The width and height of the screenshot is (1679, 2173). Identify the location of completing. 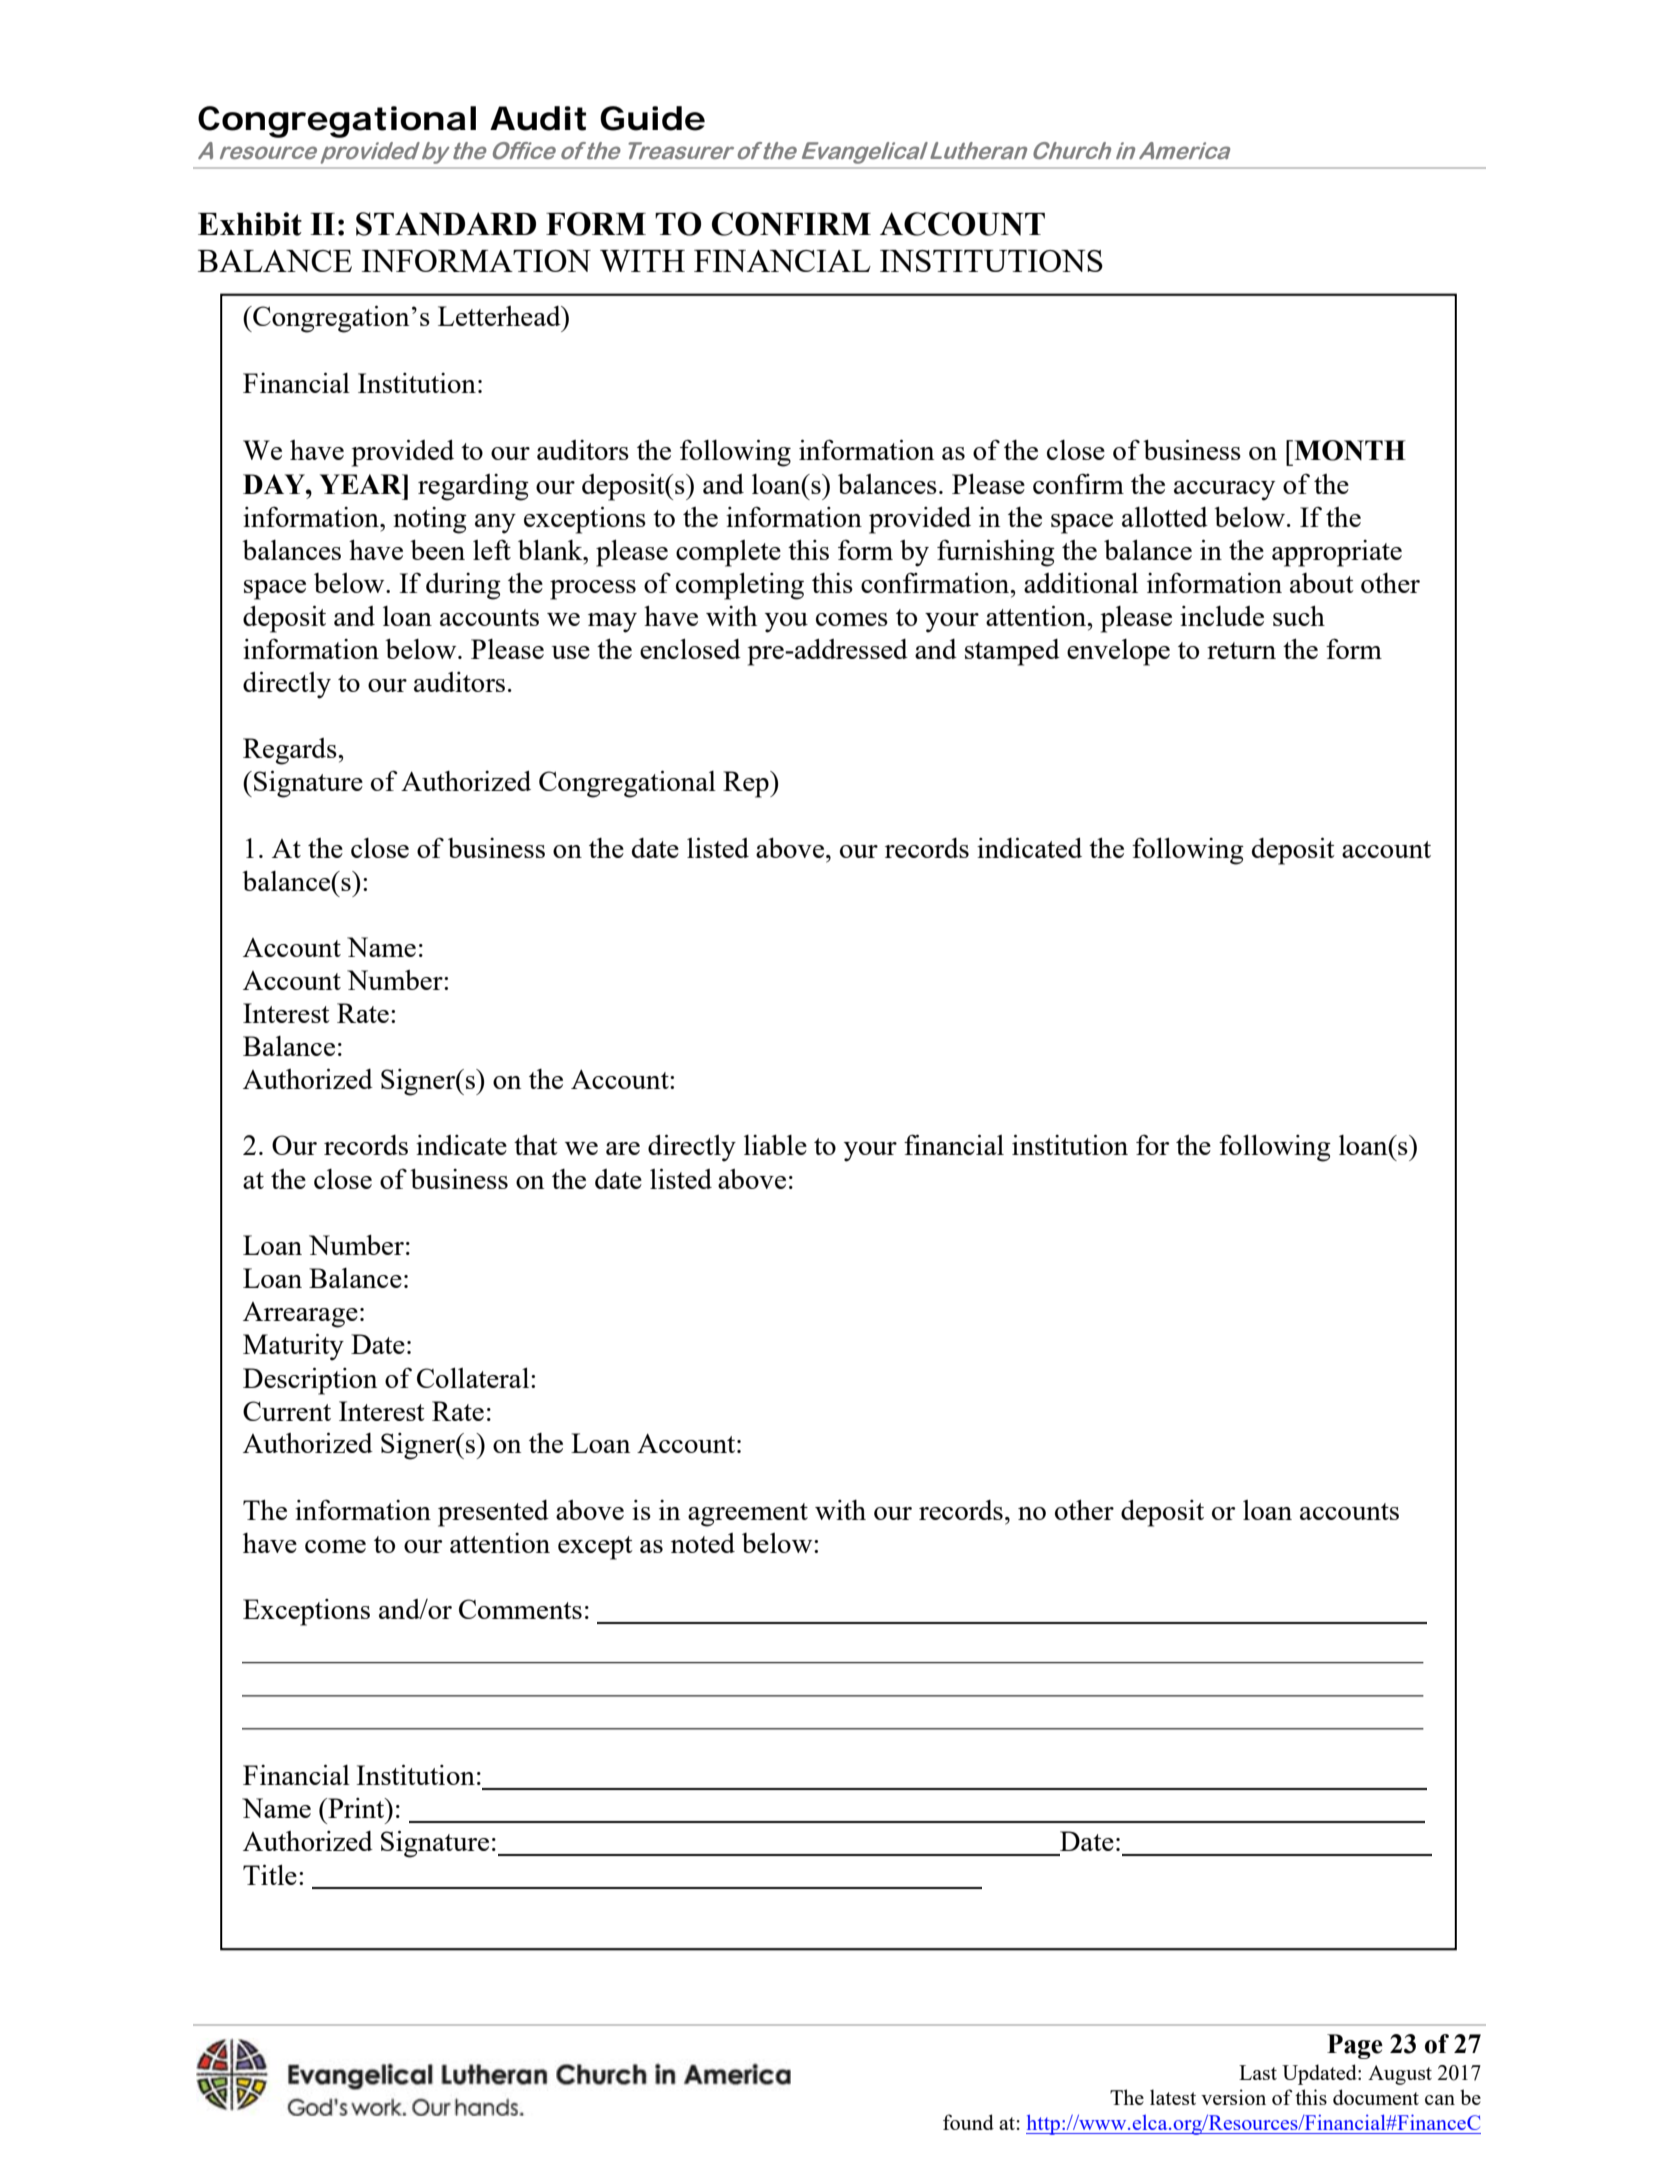
(740, 586).
